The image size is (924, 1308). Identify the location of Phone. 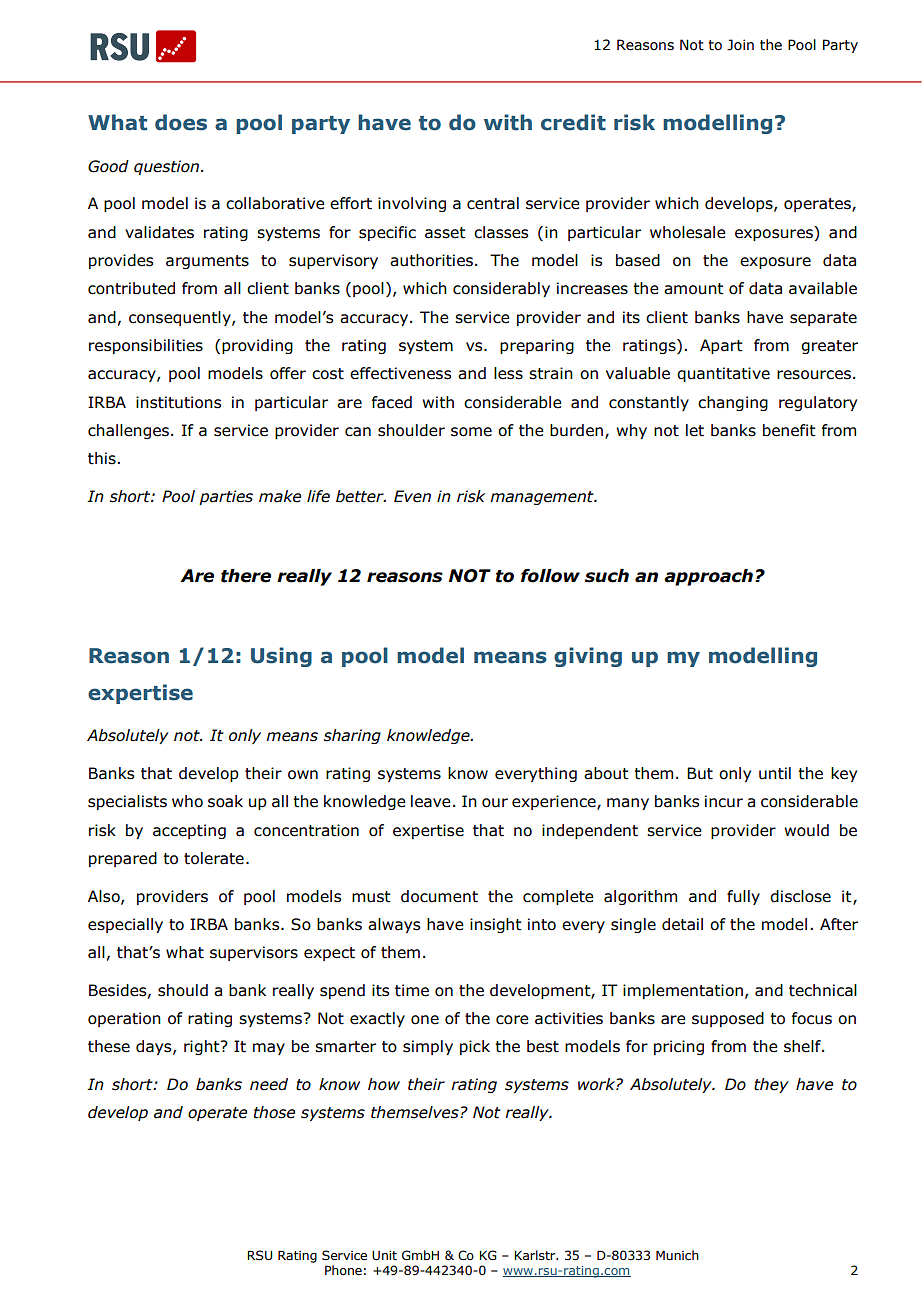
(343, 1270).
